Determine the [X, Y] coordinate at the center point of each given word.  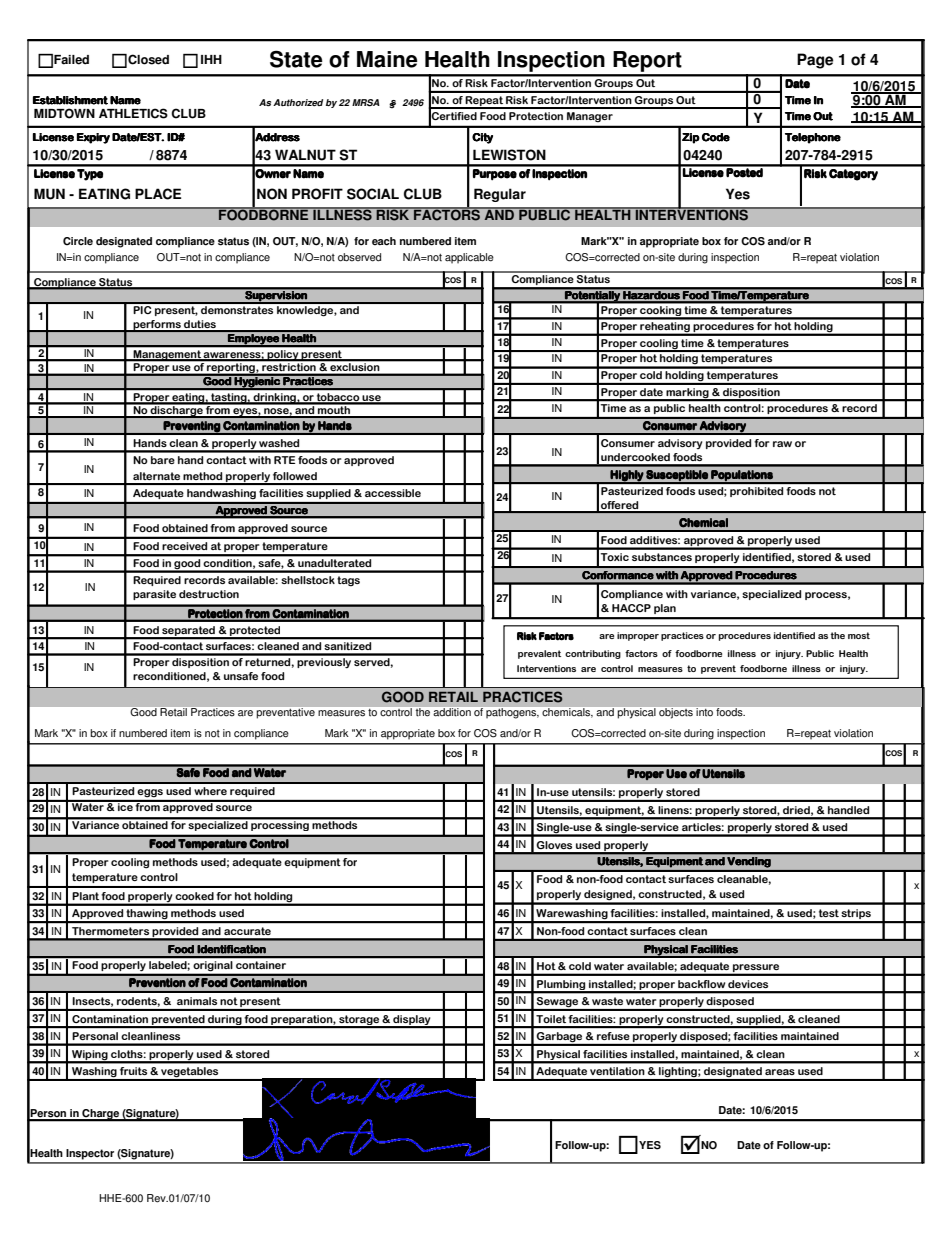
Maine [387, 59]
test [829, 913]
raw [782, 444]
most [859, 635]
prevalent [539, 654]
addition [452, 712]
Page [815, 61]
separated [188, 632]
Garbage [560, 1038]
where [210, 791]
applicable [469, 258]
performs [157, 326]
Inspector [90, 1154]
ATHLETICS [133, 113]
